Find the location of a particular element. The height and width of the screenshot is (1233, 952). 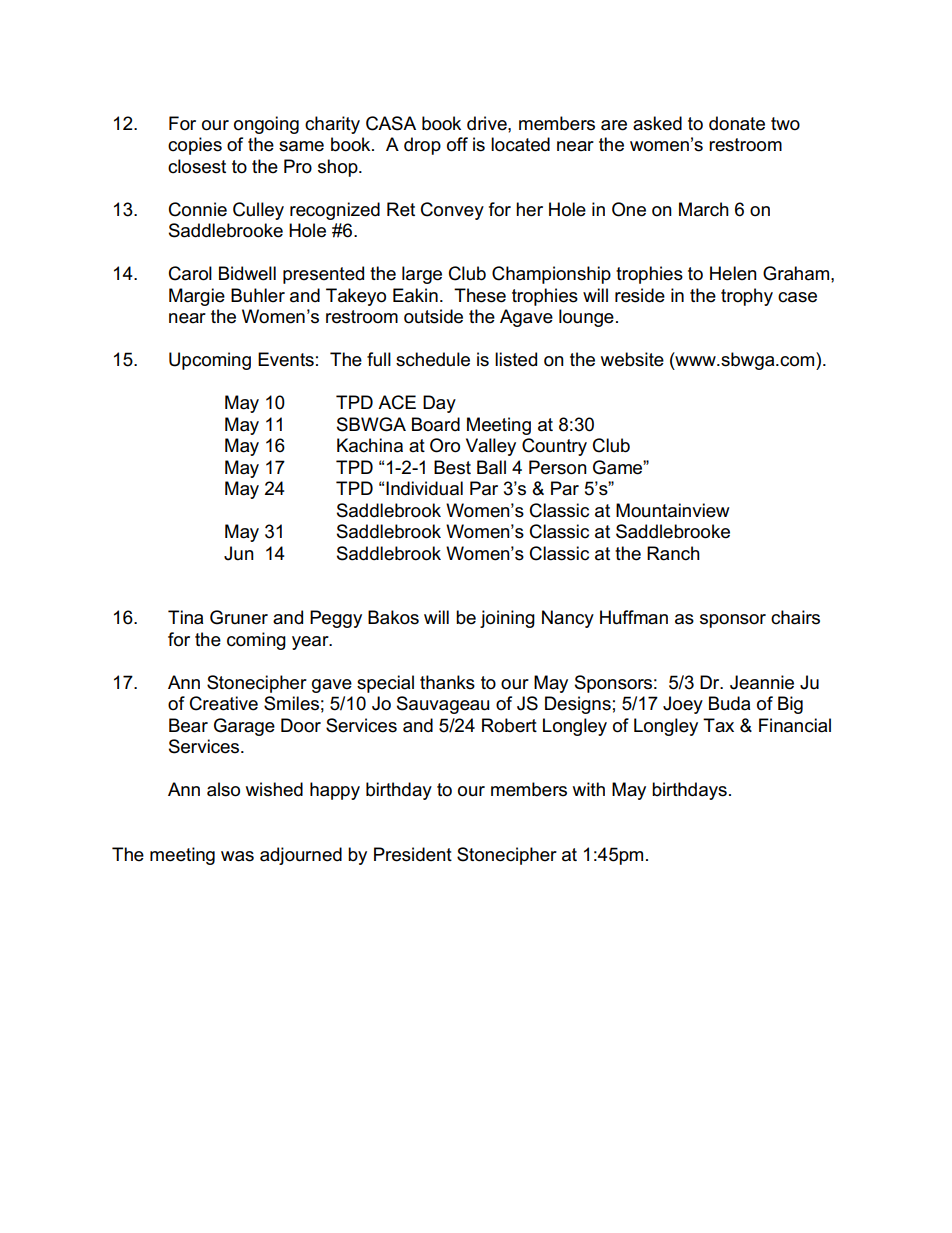

Helen is located at coordinates (733, 273).
